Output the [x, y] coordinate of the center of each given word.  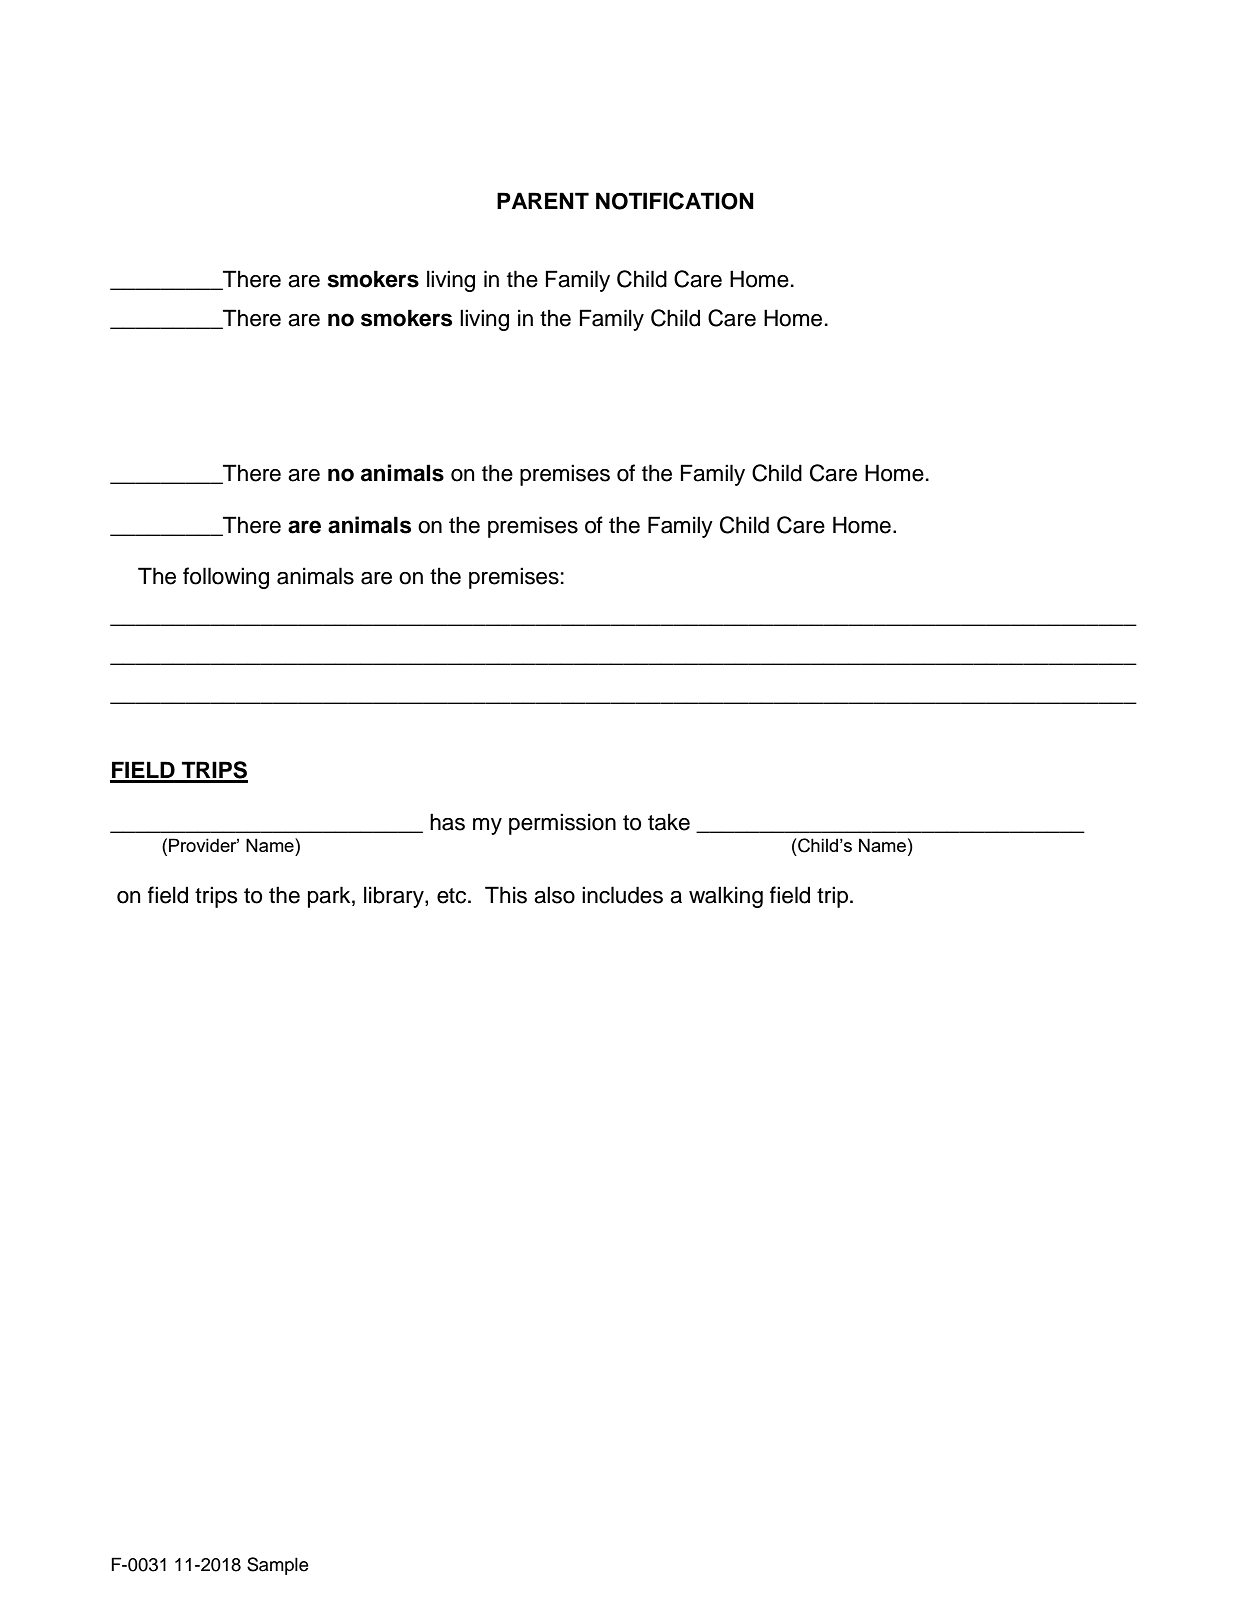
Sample [278, 1566]
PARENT [543, 200]
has [447, 822]
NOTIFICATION [675, 201]
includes [622, 895]
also [554, 895]
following [226, 578]
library [395, 897]
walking [726, 897]
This [506, 895]
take [669, 822]
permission [562, 824]
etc [453, 896]
